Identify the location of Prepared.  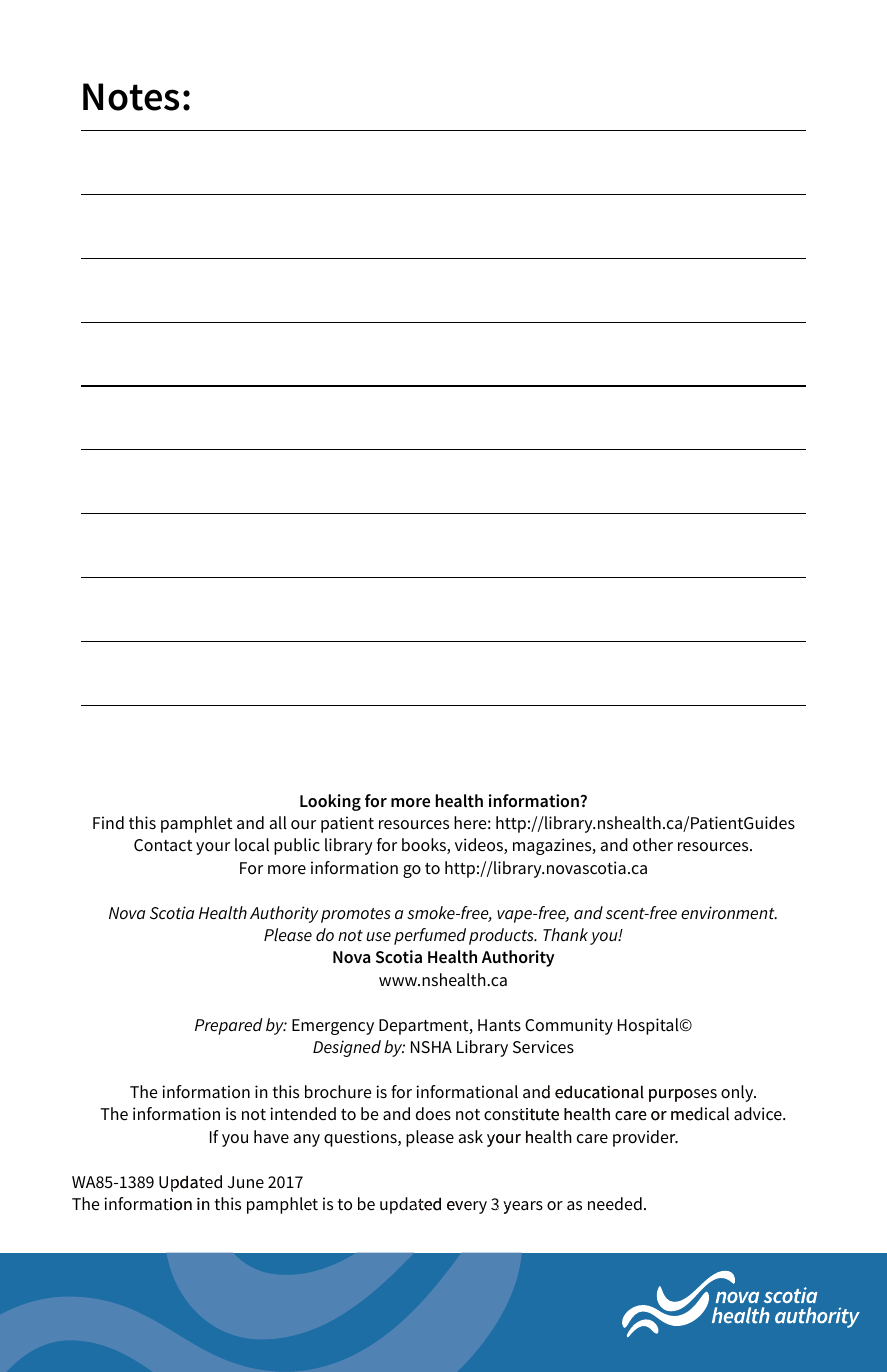
(229, 1026).
